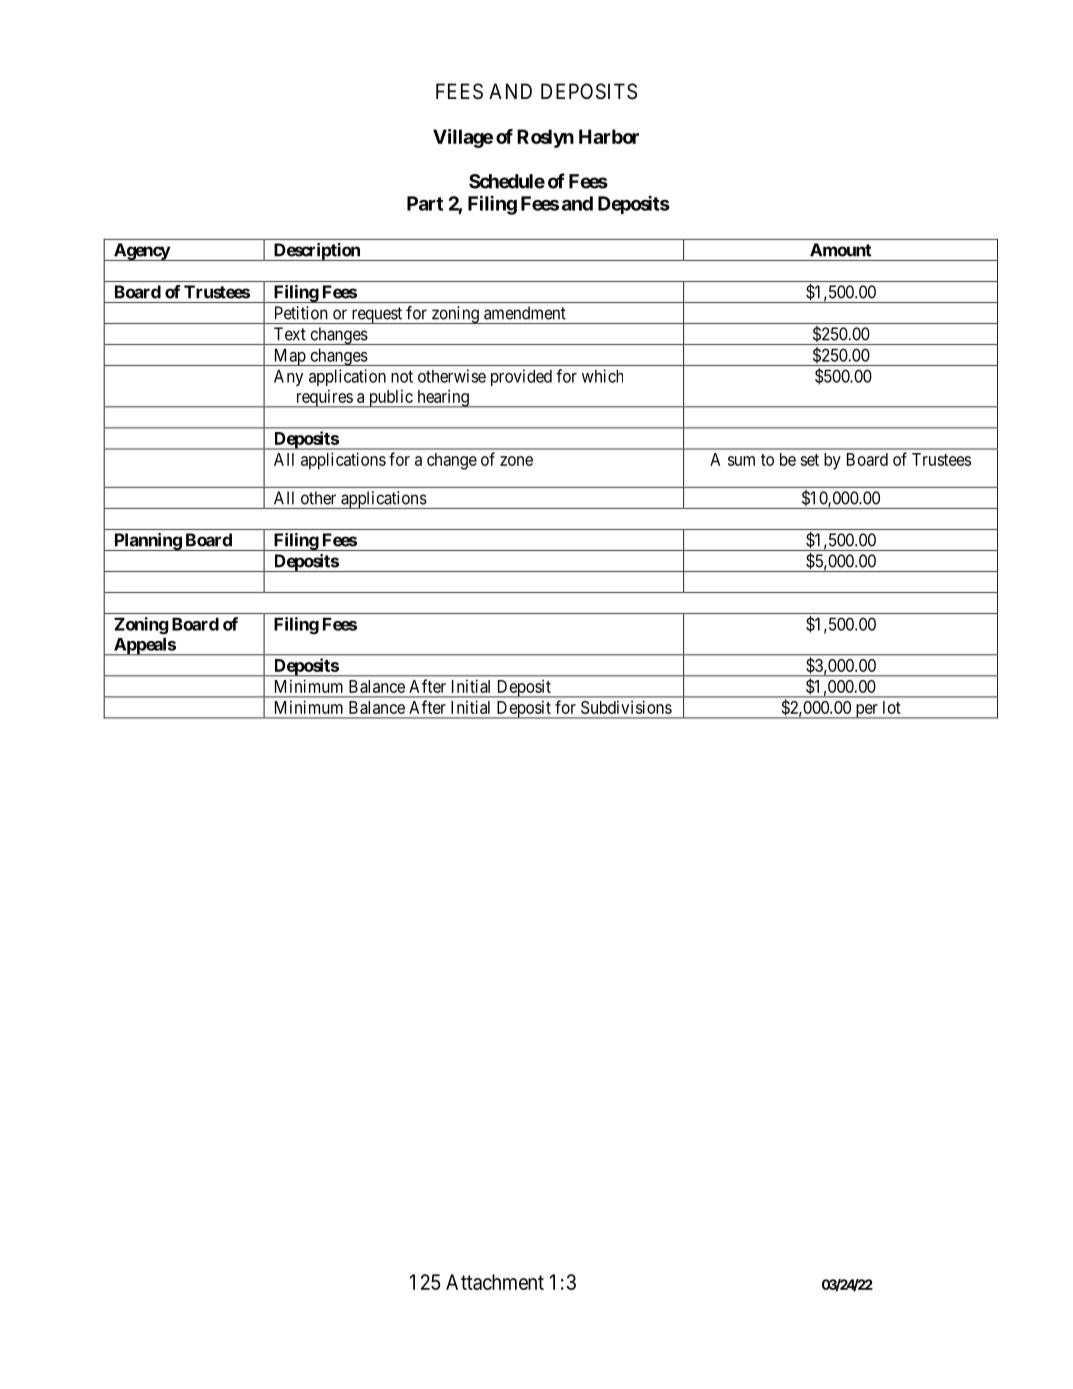 This screenshot has height=1389, width=1073. What do you see at coordinates (316, 252) in the screenshot?
I see `Description` at bounding box center [316, 252].
